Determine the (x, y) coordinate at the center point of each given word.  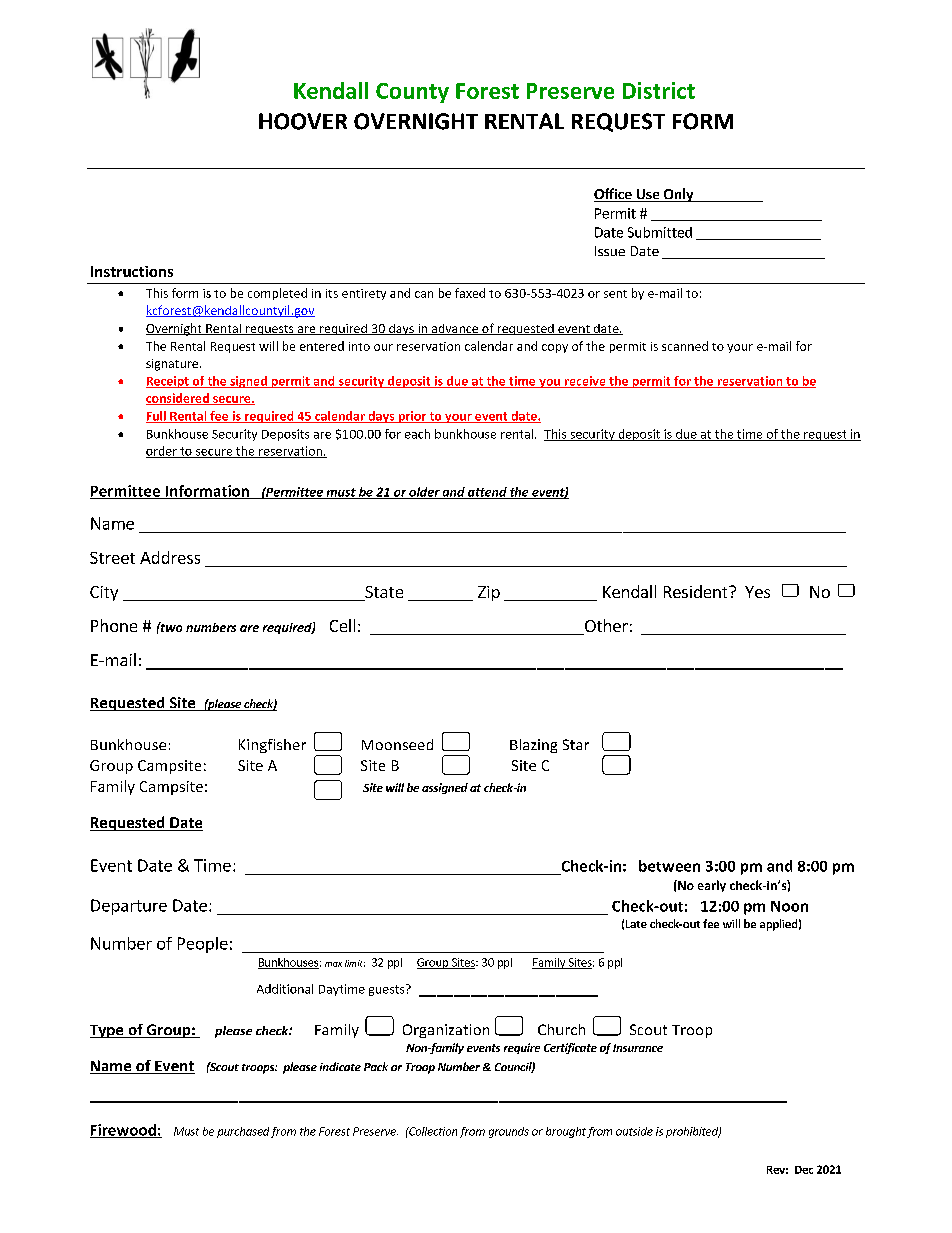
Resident (697, 591)
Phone (114, 625)
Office (614, 195)
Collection (432, 1131)
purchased (243, 1132)
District (659, 90)
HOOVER (303, 121)
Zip (489, 593)
